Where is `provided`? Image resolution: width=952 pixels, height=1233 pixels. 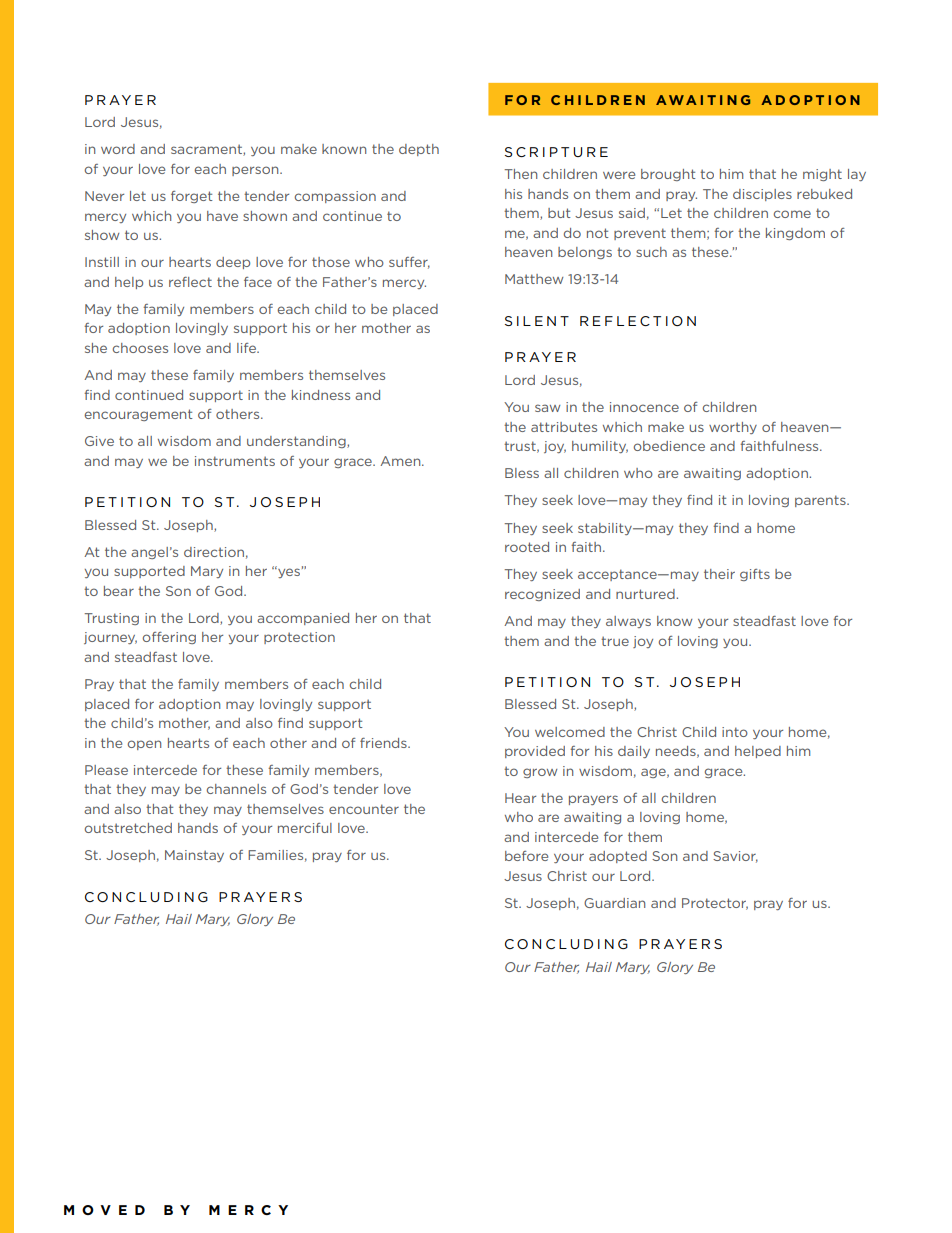
provided is located at coordinates (535, 752).
